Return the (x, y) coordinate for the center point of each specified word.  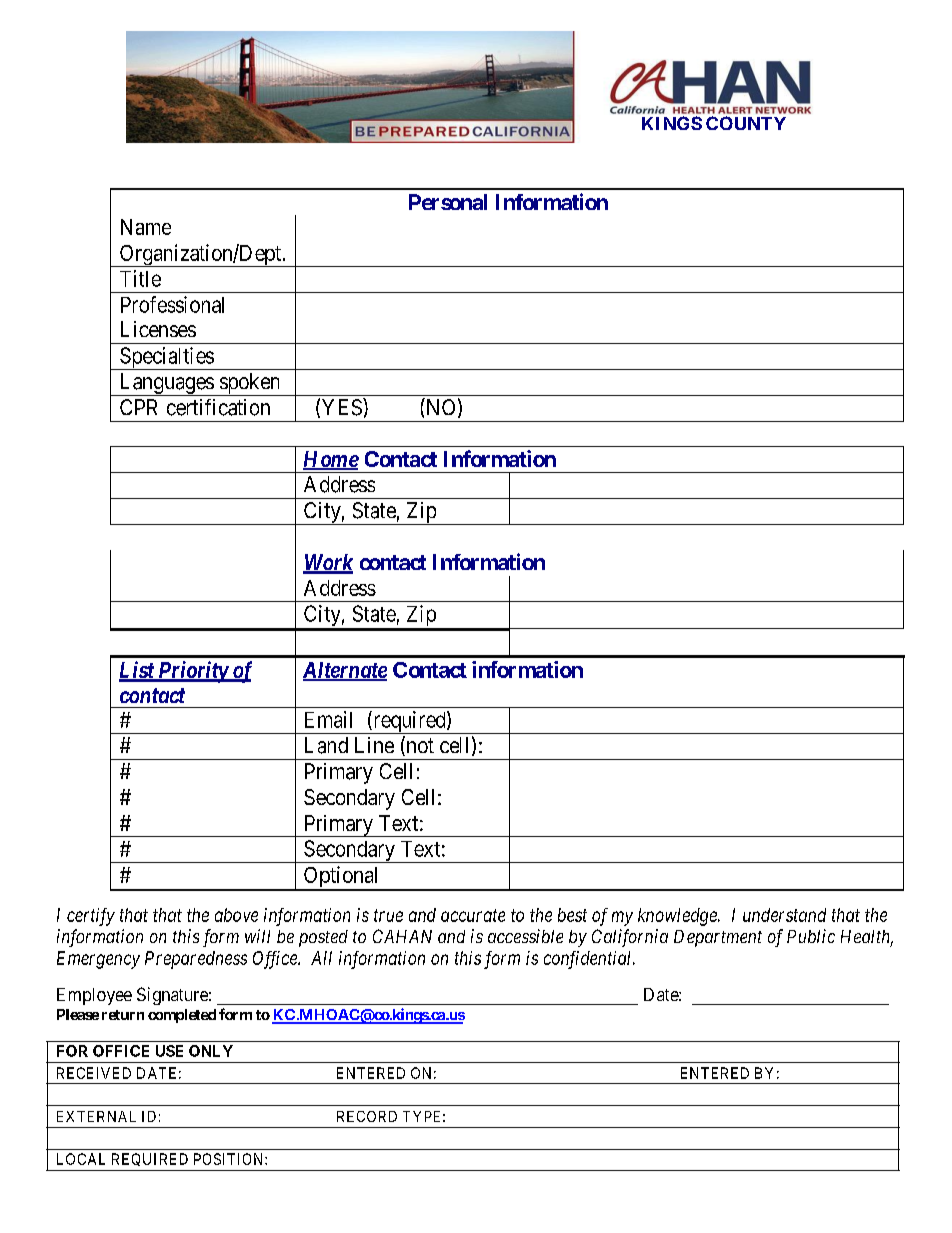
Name (146, 227)
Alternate (345, 671)
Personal (448, 202)
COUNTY (746, 123)
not (419, 747)
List (137, 671)
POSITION (230, 1159)
